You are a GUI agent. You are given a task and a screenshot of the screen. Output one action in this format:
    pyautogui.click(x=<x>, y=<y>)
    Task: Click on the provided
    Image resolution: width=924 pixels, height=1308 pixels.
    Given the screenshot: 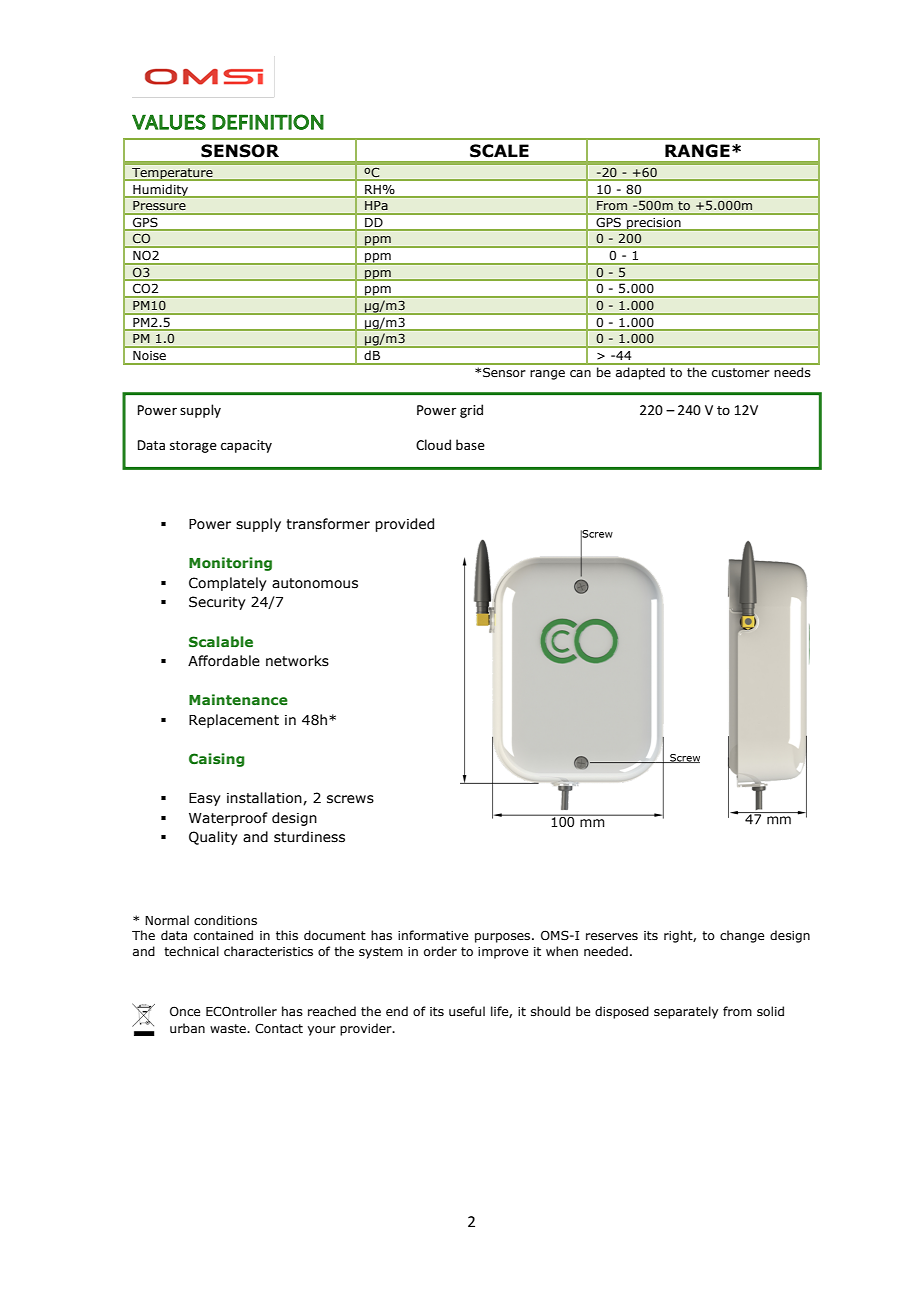 What is the action you would take?
    pyautogui.click(x=404, y=525)
